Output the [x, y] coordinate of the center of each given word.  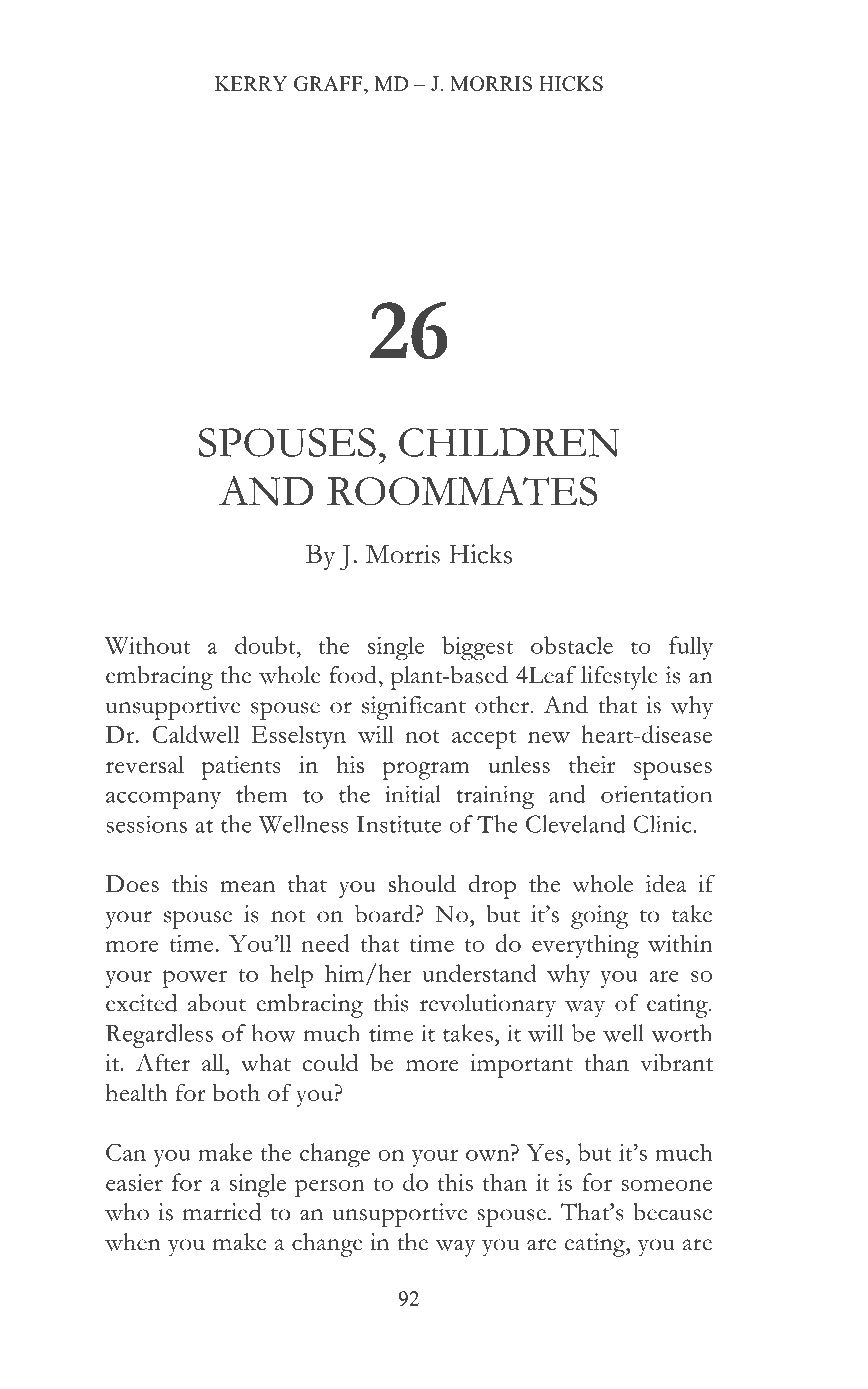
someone [666, 1185]
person [330, 1188]
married [222, 1212]
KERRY [251, 83]
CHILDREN [509, 442]
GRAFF [329, 83]
